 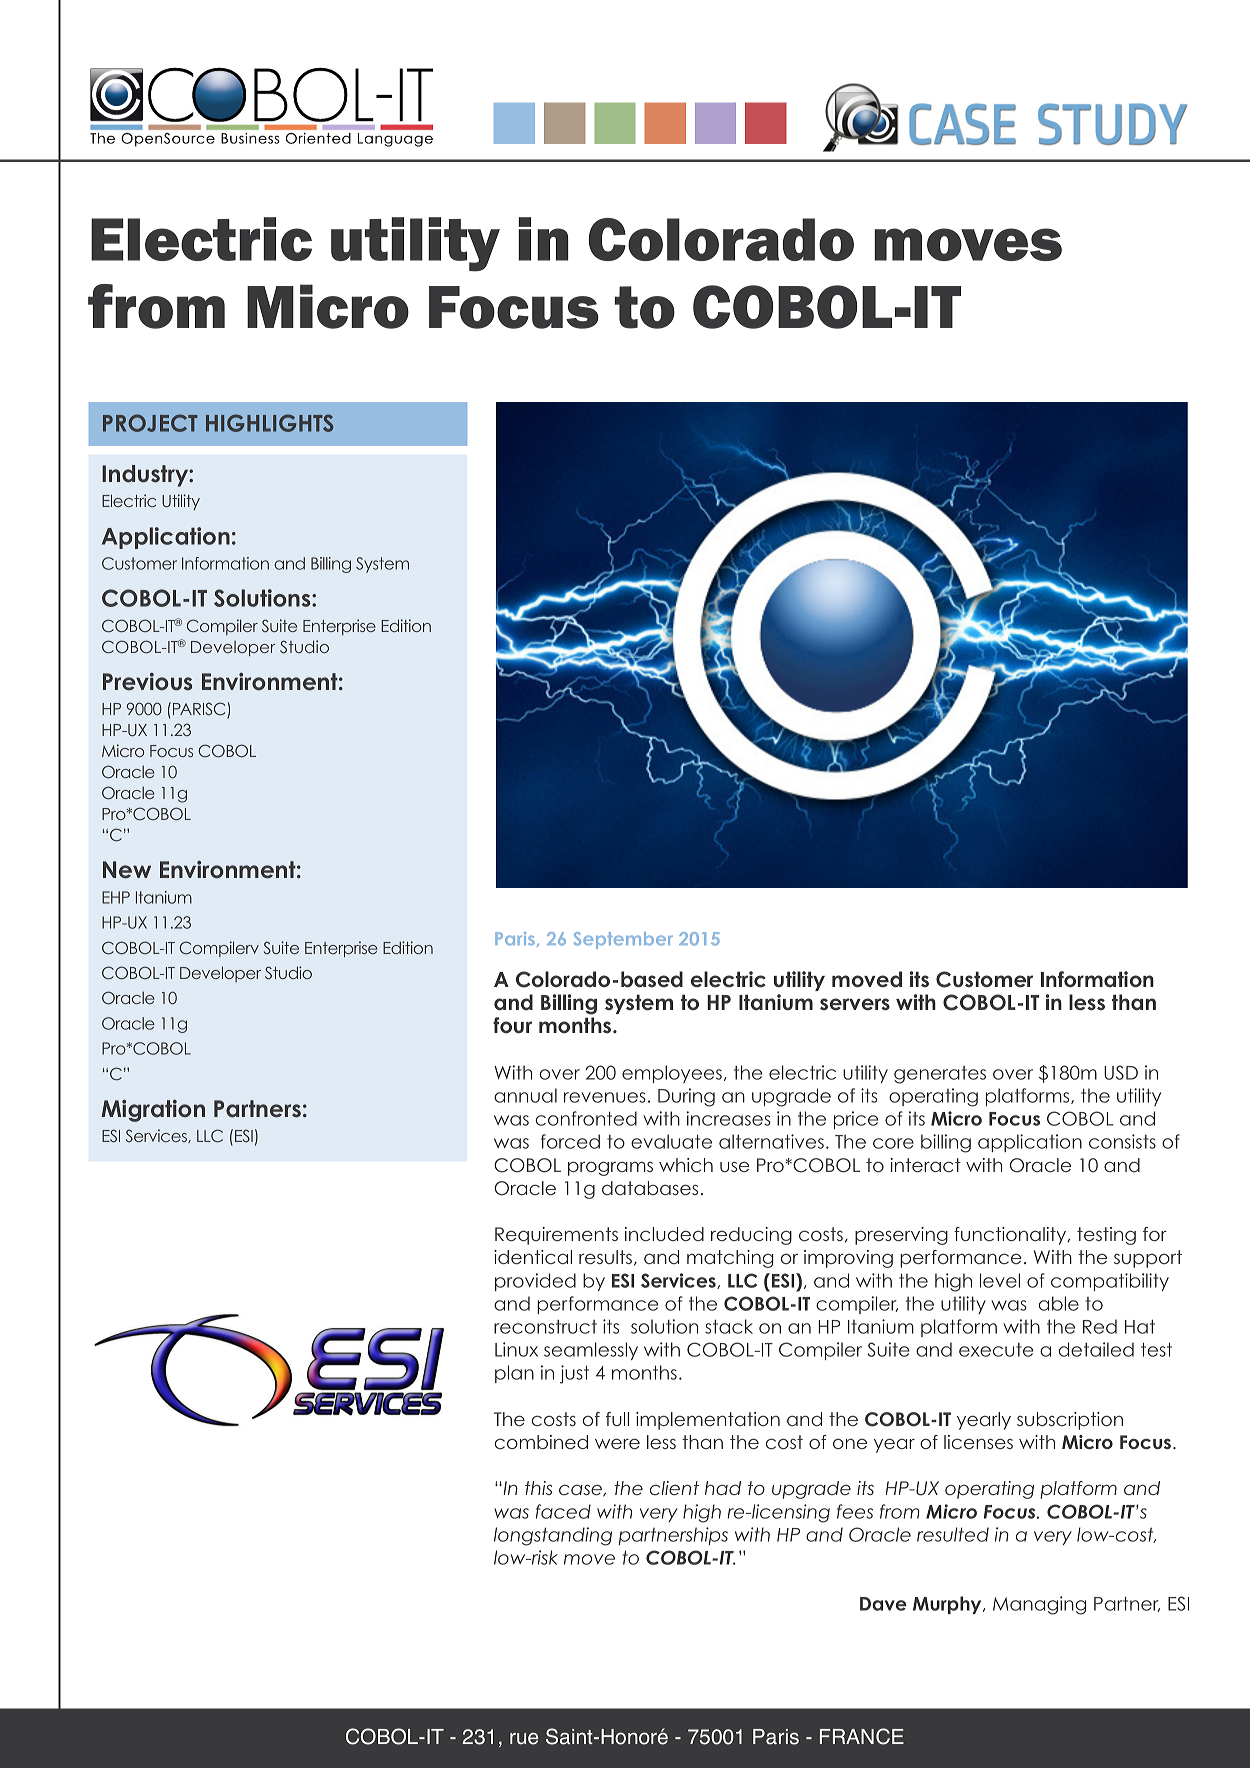 I want to click on PROJECT, so click(x=150, y=423).
